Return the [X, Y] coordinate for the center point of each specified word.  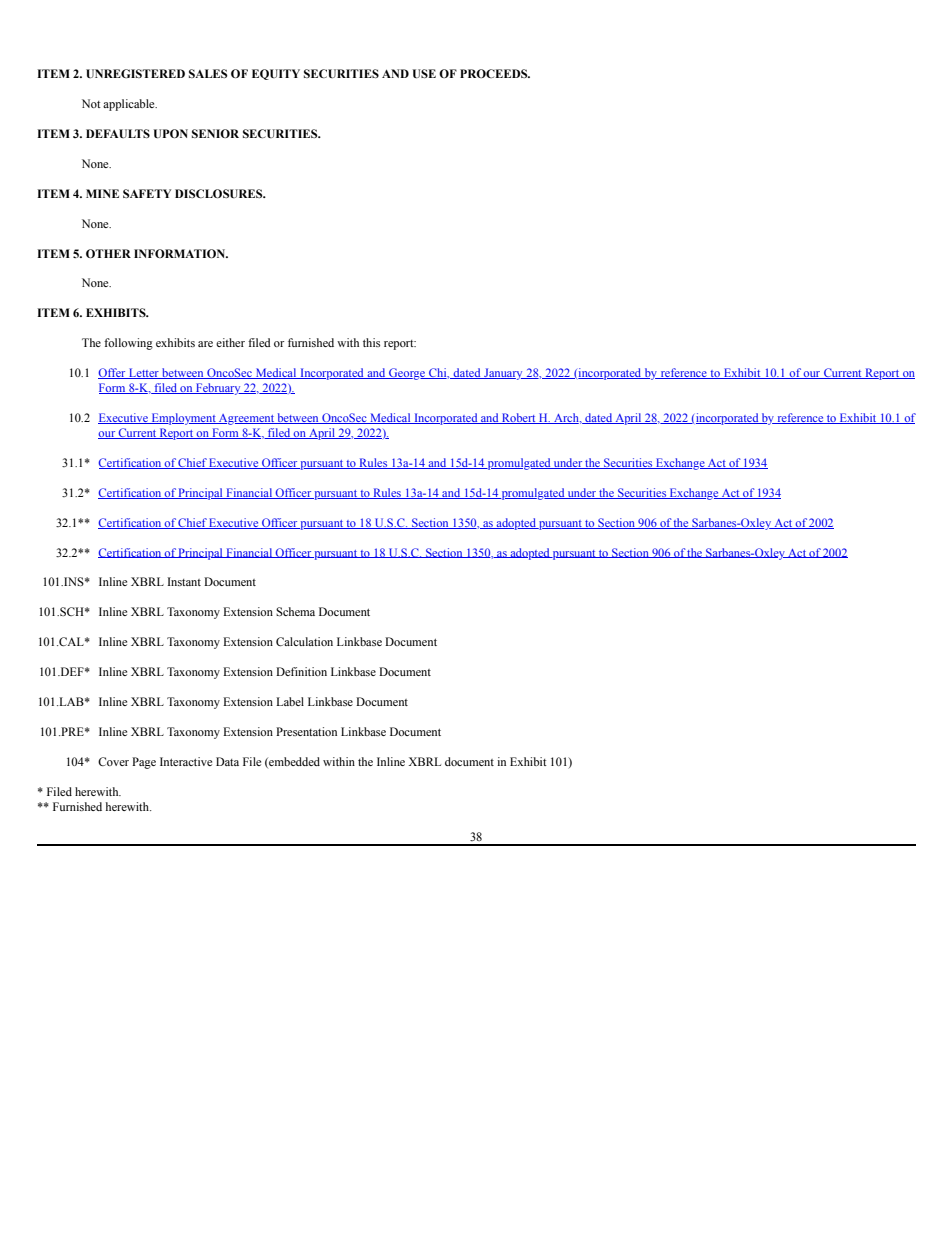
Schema [295, 611]
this [371, 342]
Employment [183, 419]
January [503, 374]
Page [144, 763]
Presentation [306, 731]
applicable [130, 105]
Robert [519, 418]
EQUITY [276, 74]
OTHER [108, 253]
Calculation [304, 641]
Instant [184, 581]
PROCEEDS [495, 73]
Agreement [246, 419]
